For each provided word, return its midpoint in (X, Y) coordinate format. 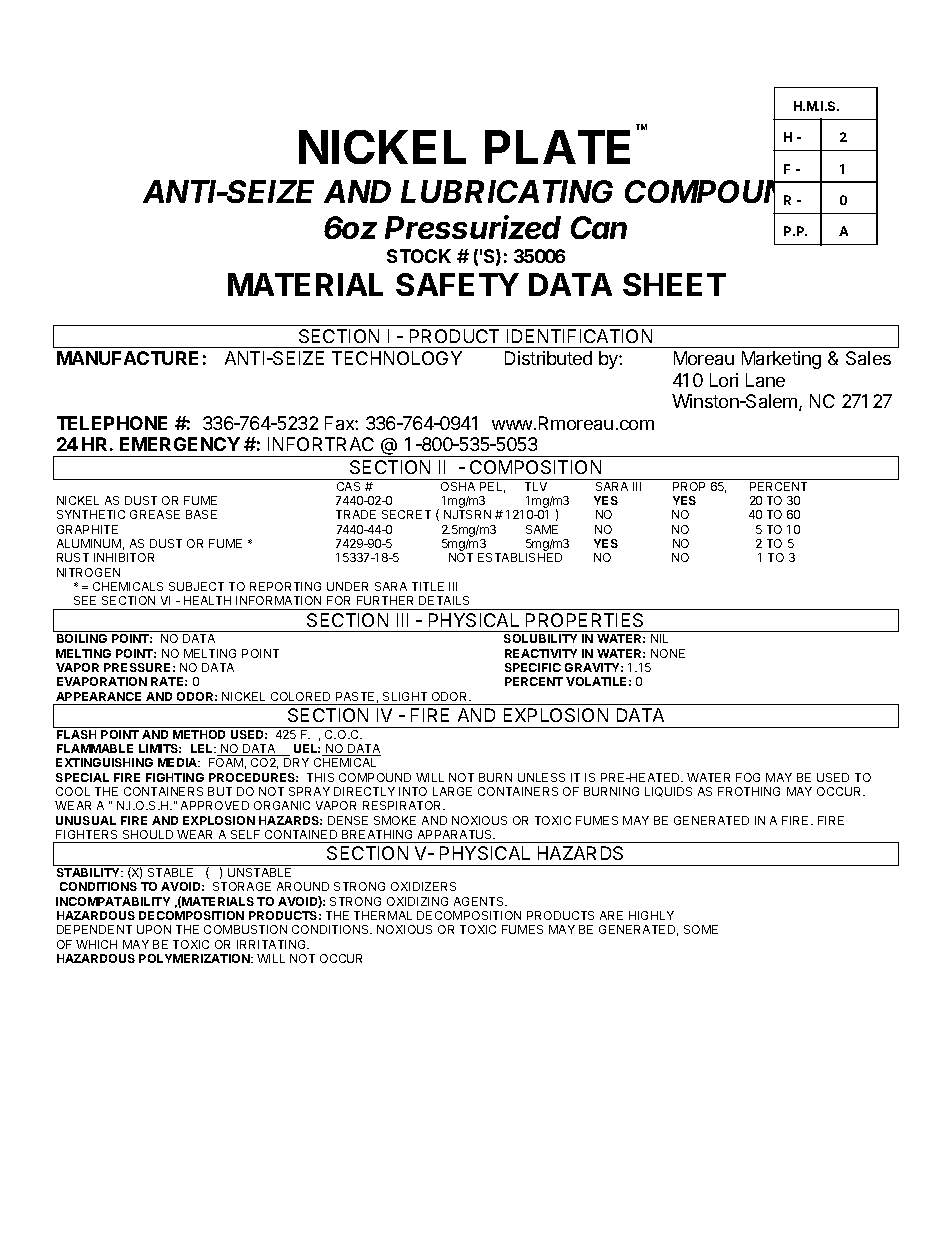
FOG (748, 777)
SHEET (674, 284)
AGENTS (480, 901)
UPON (154, 929)
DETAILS (444, 600)
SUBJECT (196, 586)
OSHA (458, 486)
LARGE (452, 791)
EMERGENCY (180, 444)
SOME (701, 929)
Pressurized (473, 227)
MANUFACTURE (127, 358)
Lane (765, 380)
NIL (659, 638)
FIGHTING (175, 777)
